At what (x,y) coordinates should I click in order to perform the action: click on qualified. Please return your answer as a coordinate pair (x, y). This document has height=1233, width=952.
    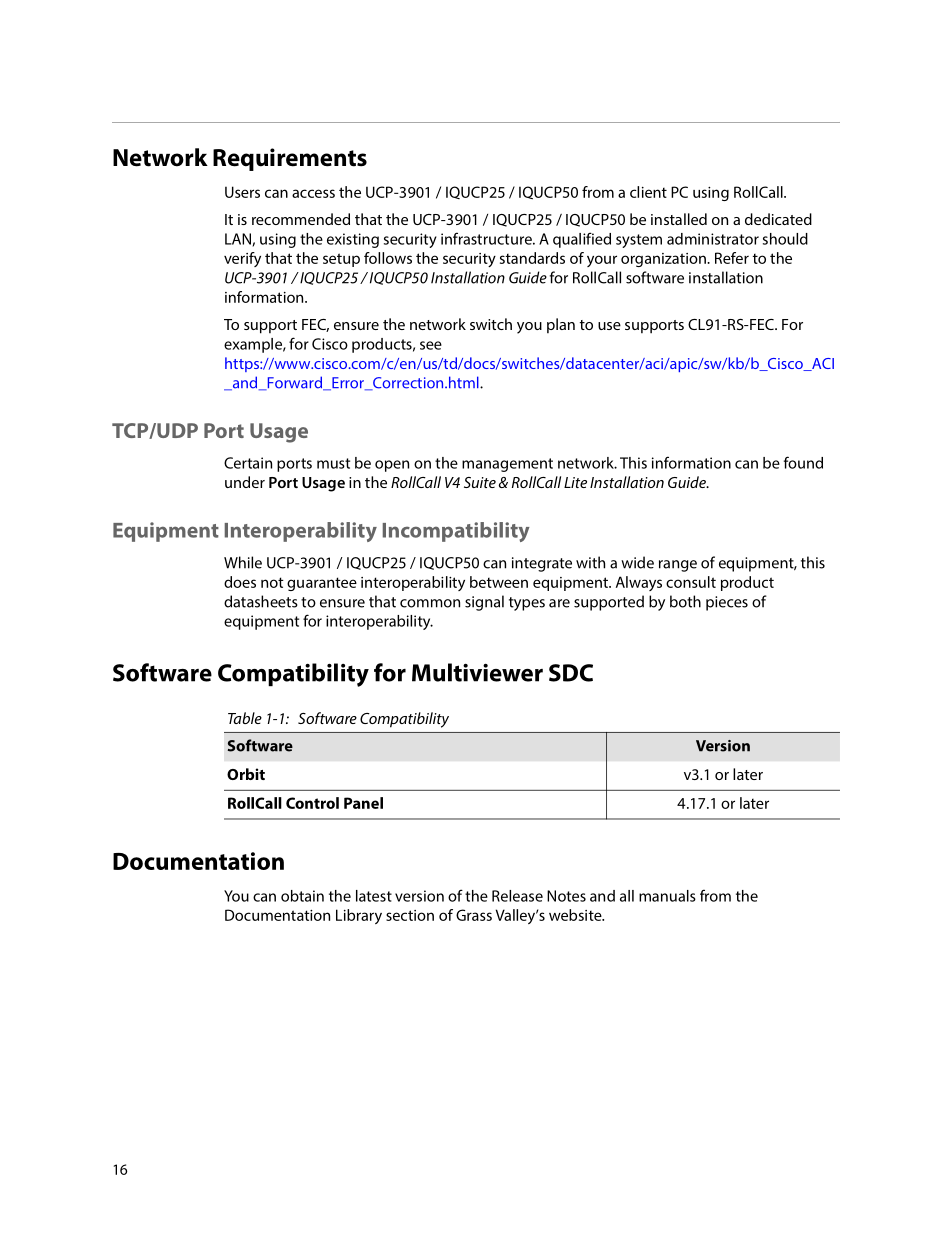
    Looking at the image, I should click on (582, 240).
